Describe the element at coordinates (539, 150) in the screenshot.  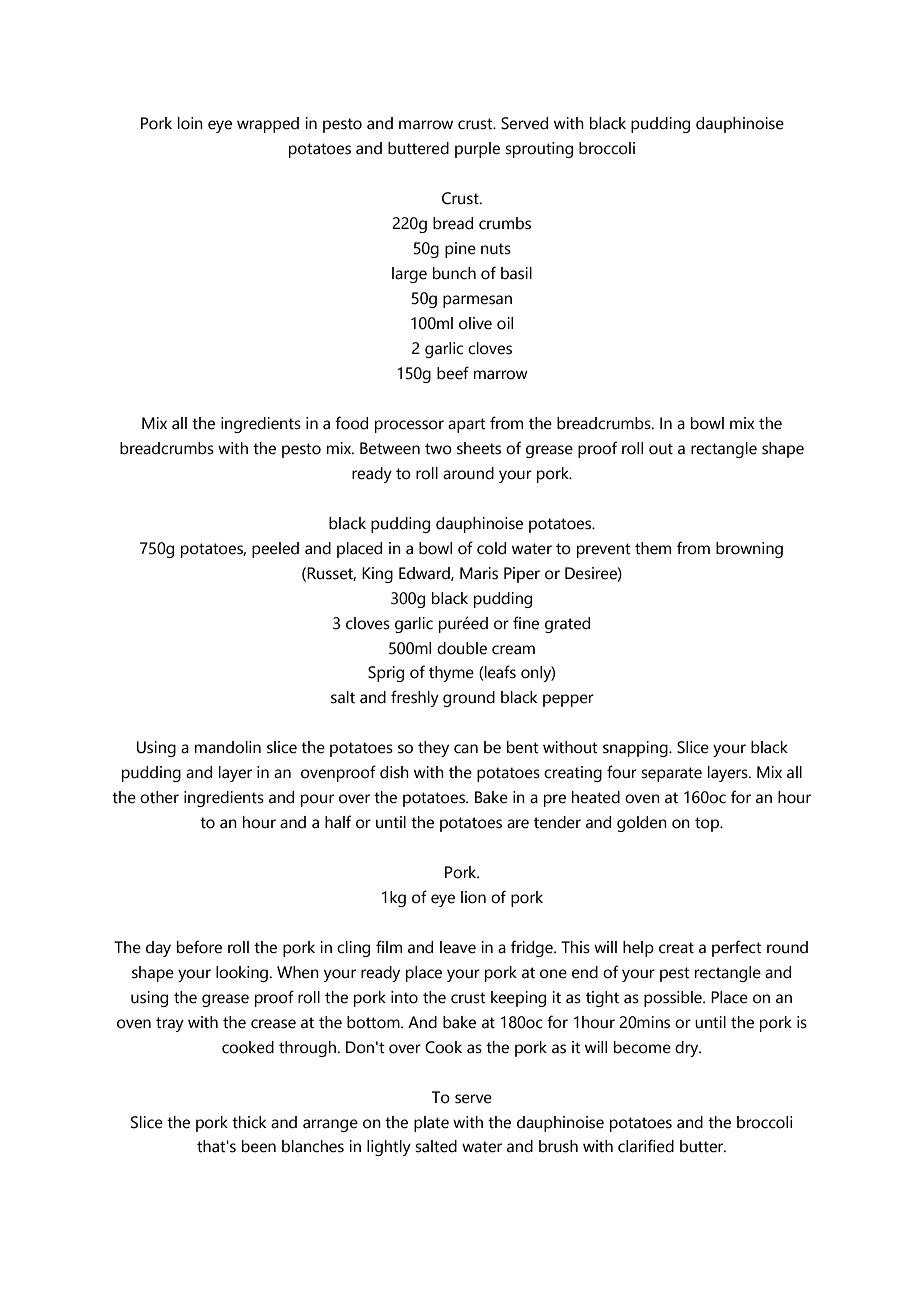
I see `sprouting` at that location.
